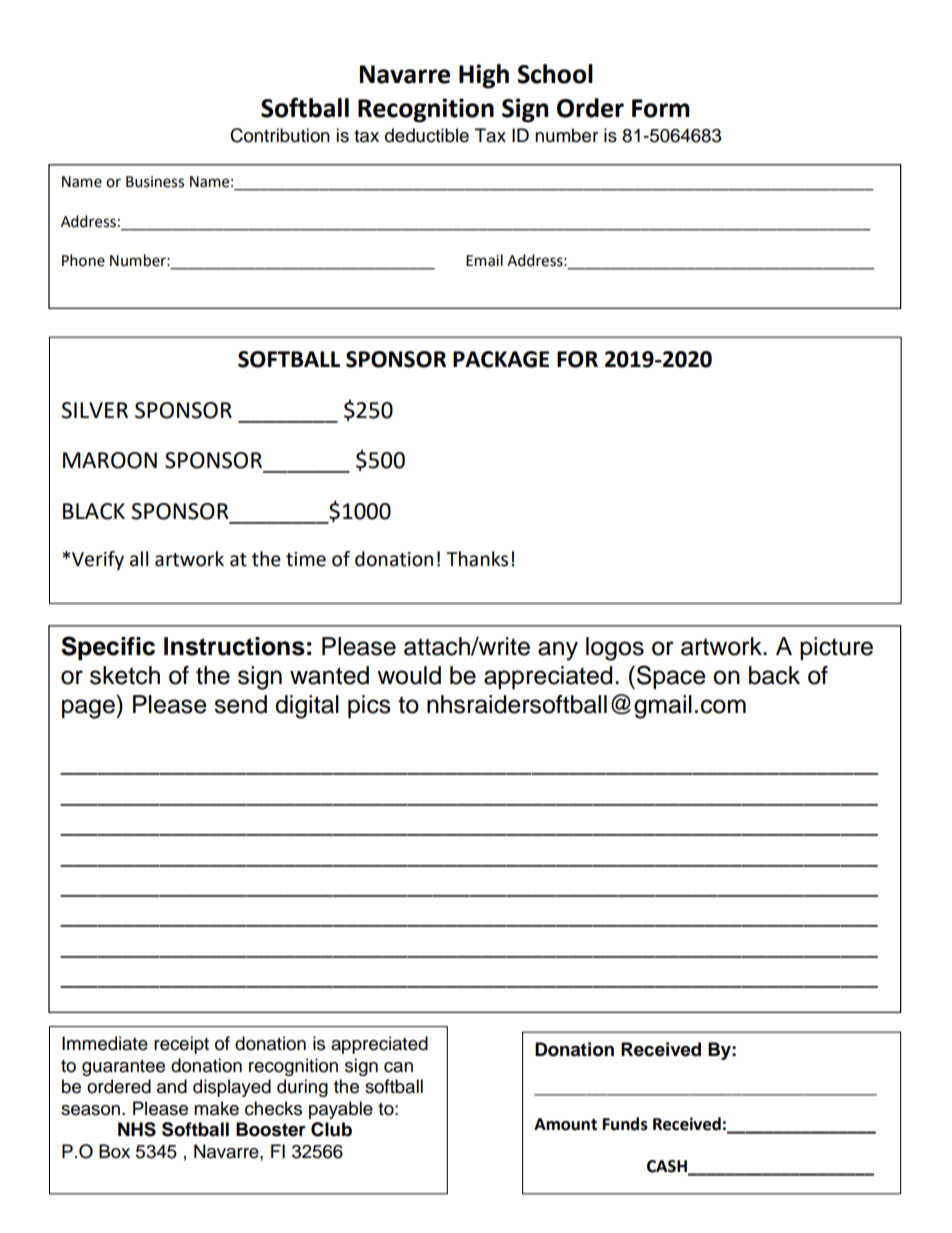 The height and width of the document is (1233, 952). Describe the element at coordinates (216, 1108) in the document. I see `make` at that location.
